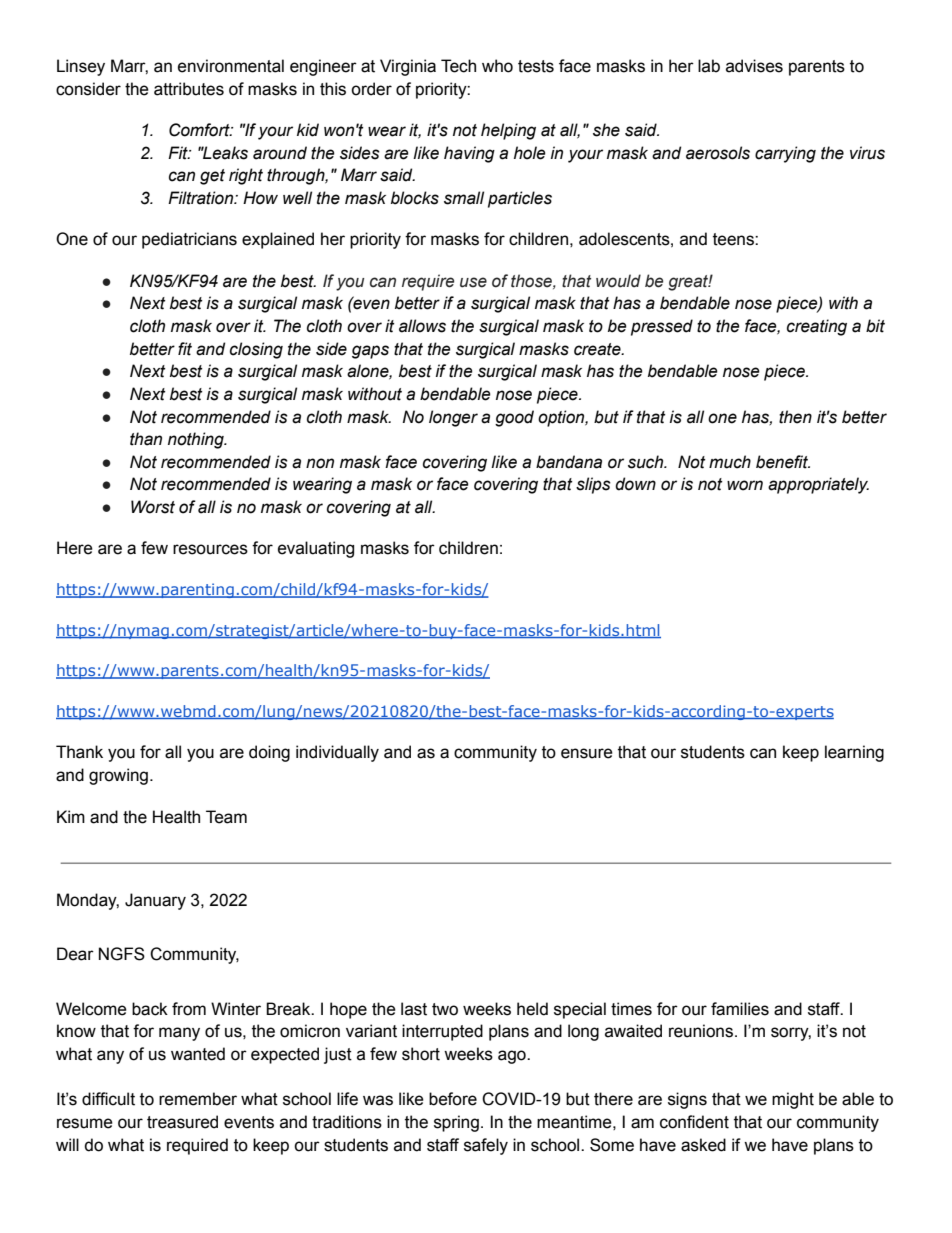  I want to click on advises, so click(754, 66).
